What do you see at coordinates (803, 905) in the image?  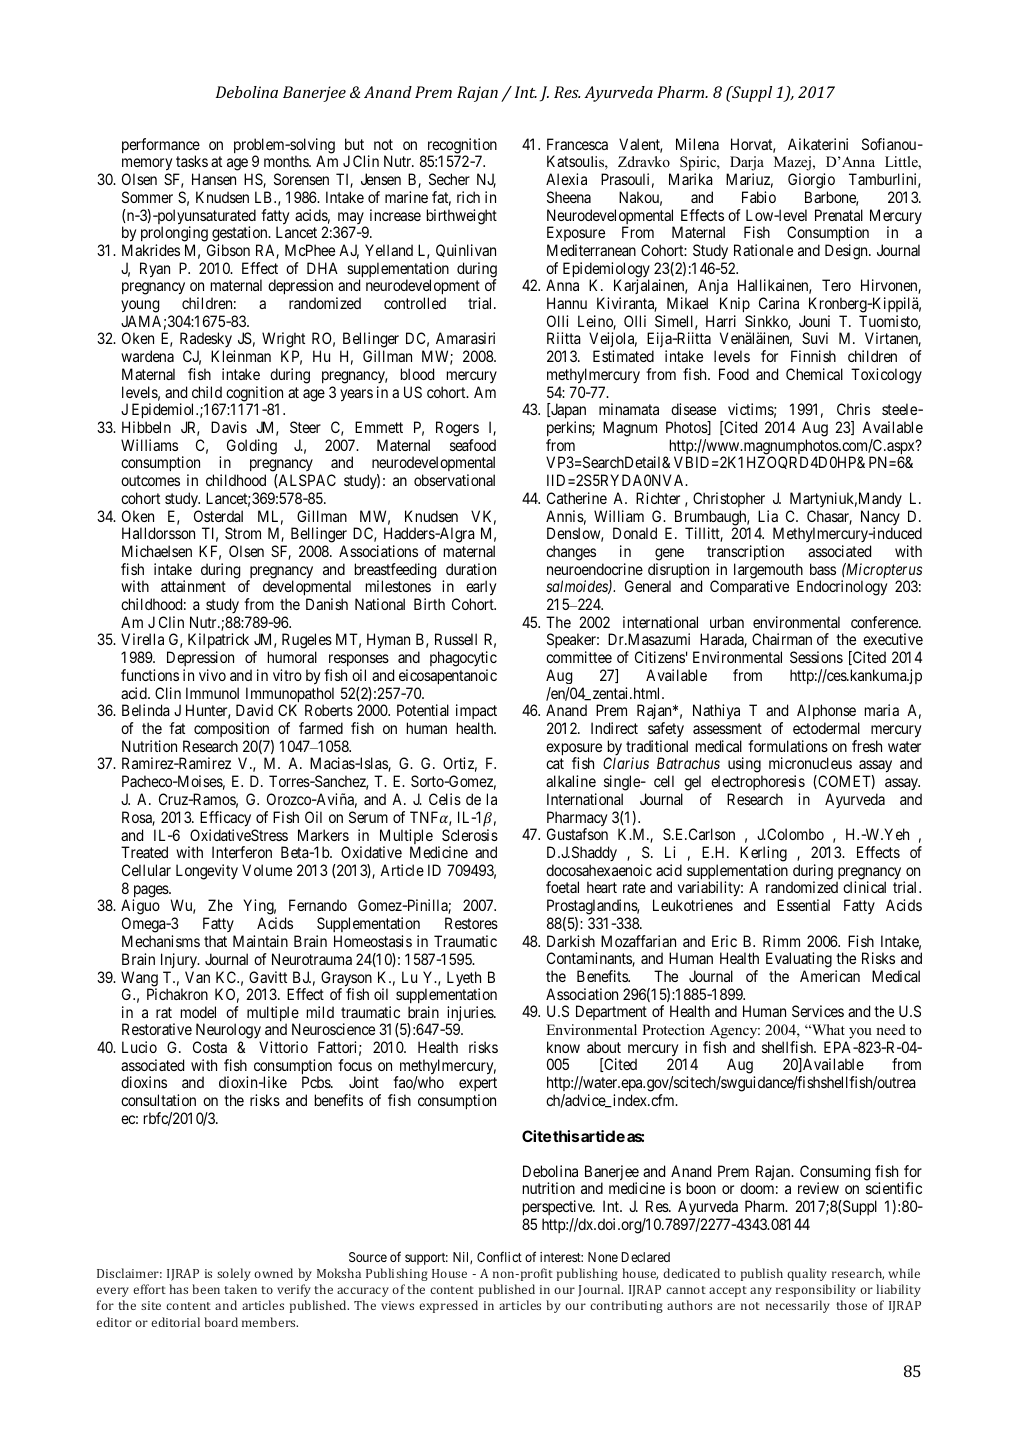 I see `Essential` at bounding box center [803, 905].
